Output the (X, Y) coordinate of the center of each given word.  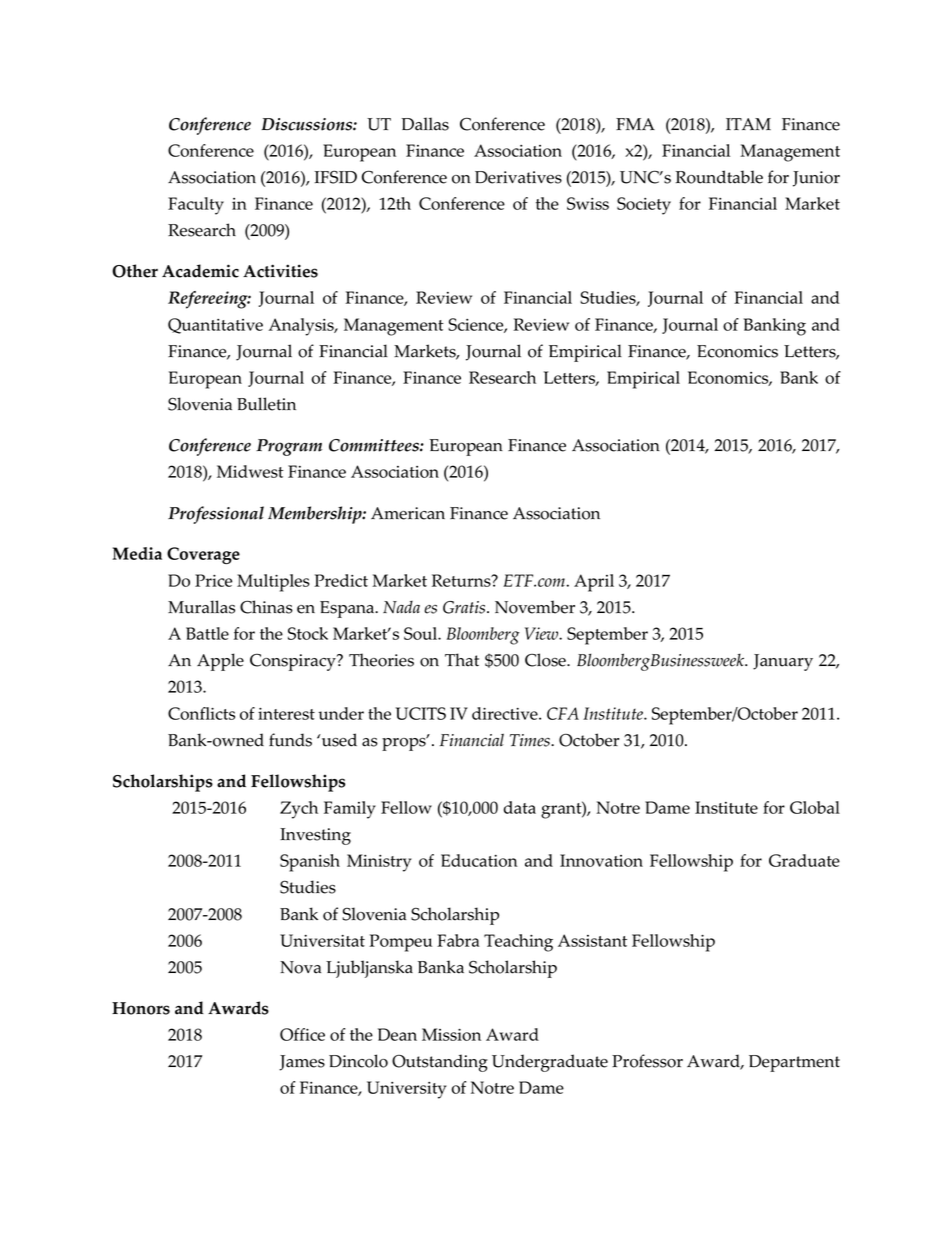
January (783, 662)
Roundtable (719, 177)
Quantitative (215, 326)
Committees (375, 445)
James (302, 1063)
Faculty (196, 206)
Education (479, 860)
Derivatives (518, 177)
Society (644, 206)
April (594, 583)
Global (815, 807)
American (408, 513)
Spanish (310, 863)
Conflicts (201, 713)
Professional (216, 515)
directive (506, 713)
